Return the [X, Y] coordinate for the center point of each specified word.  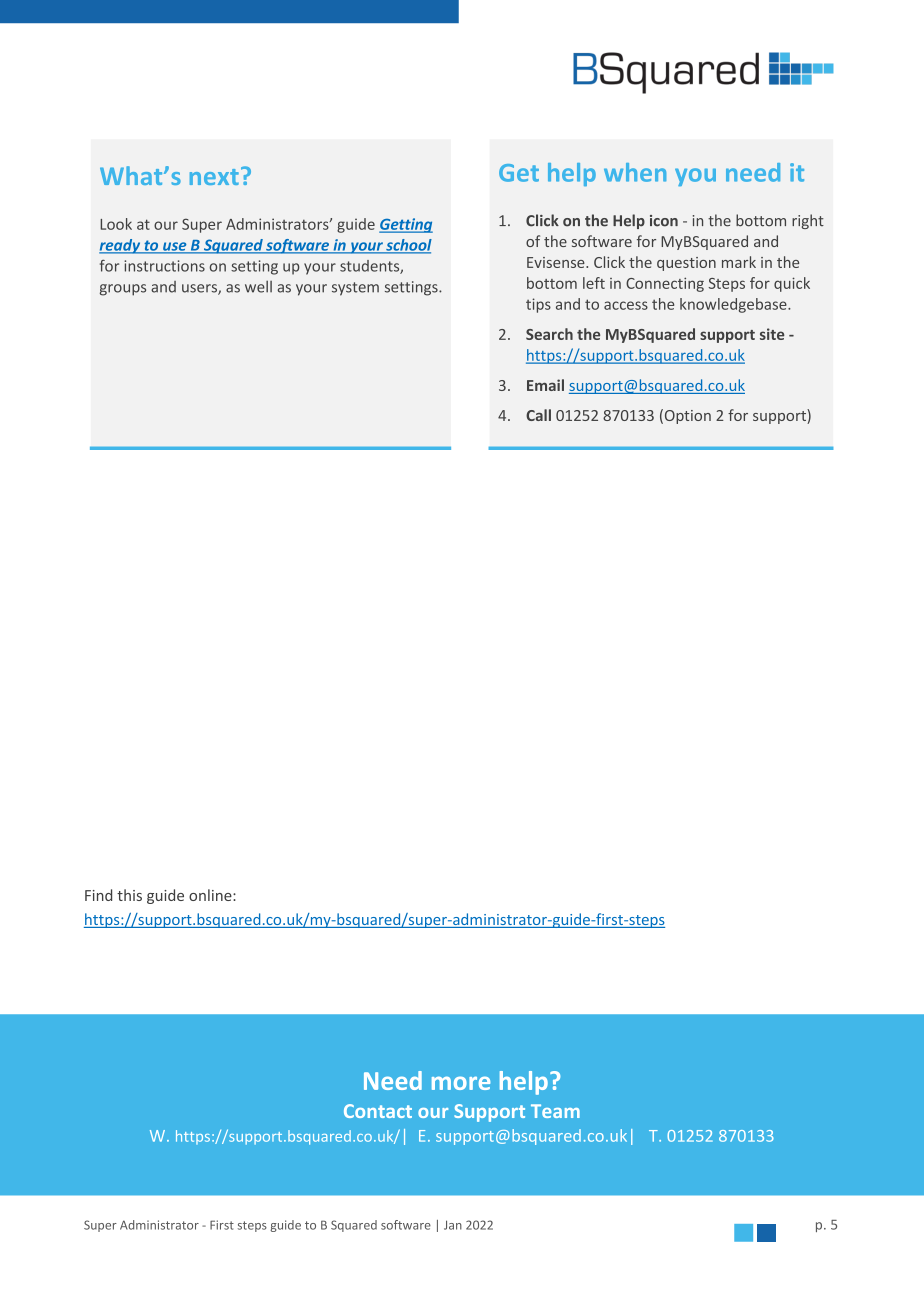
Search [549, 334]
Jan [453, 1225]
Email [545, 385]
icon [664, 221]
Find [98, 895]
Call [538, 415]
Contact [378, 1111]
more [461, 1083]
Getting [406, 225]
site [772, 334]
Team [555, 1111]
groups [123, 290]
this [129, 895]
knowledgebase [734, 305]
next [214, 177]
